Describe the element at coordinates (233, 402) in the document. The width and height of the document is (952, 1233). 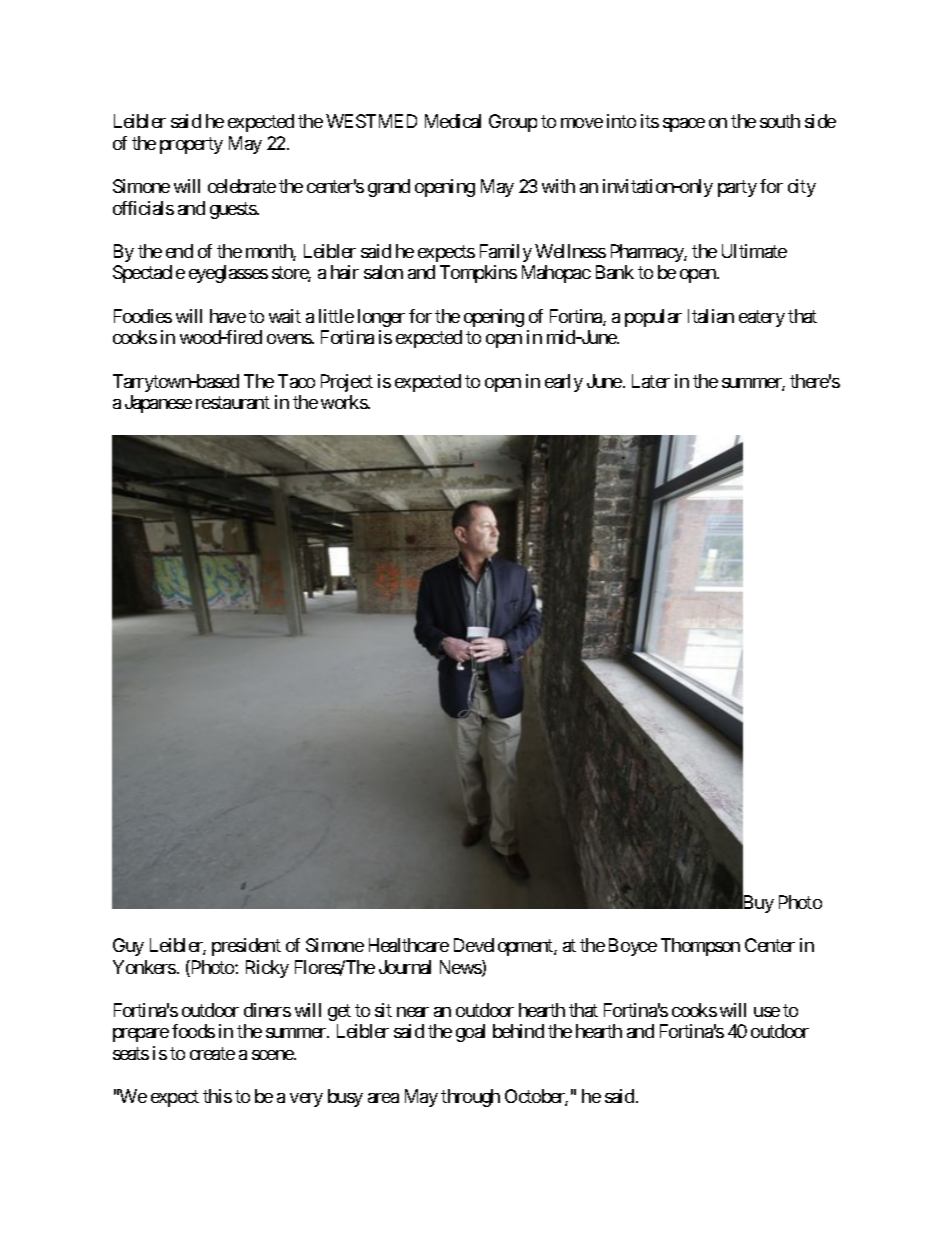
I see `restaurant` at that location.
